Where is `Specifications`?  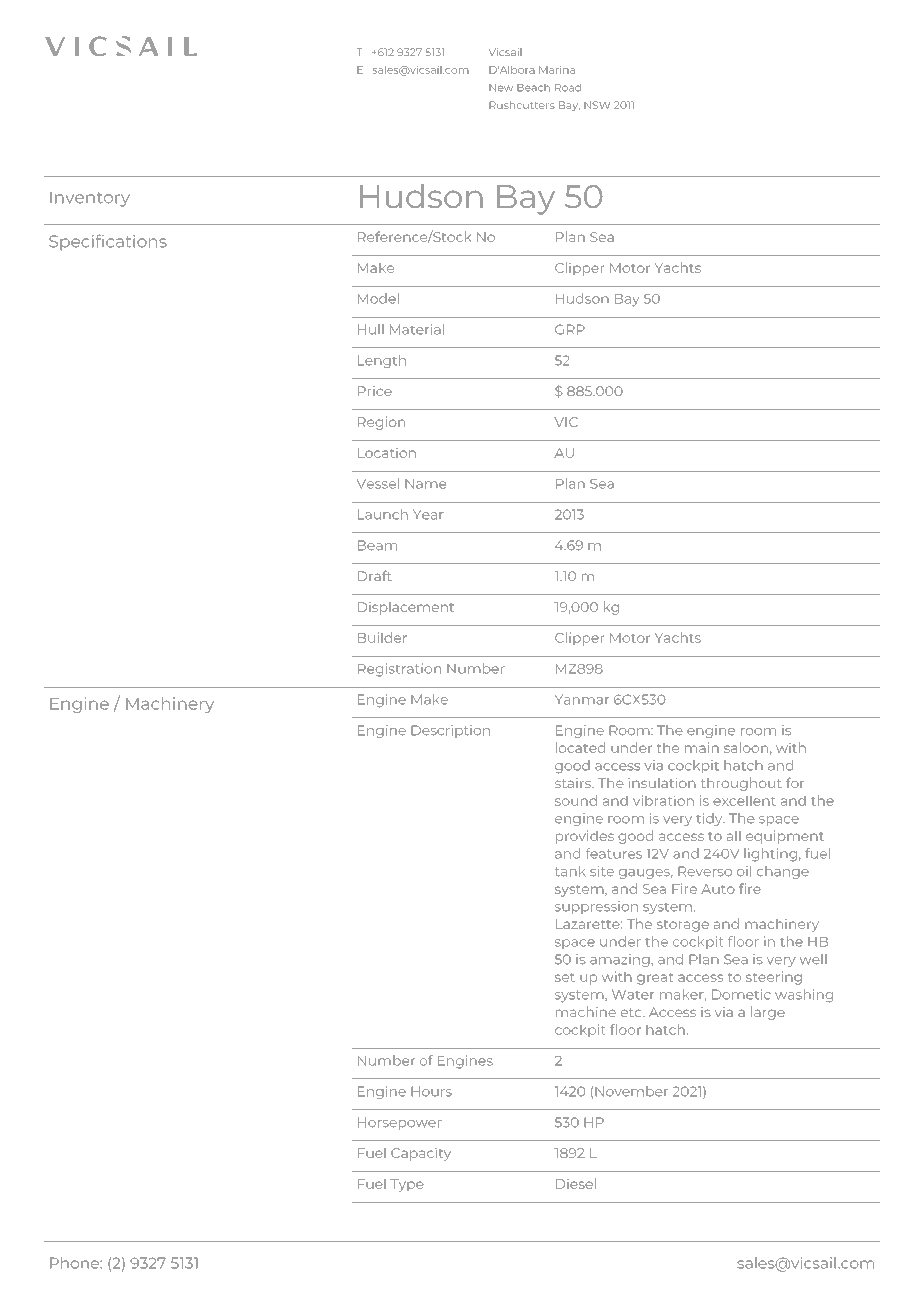 Specifications is located at coordinates (108, 242).
